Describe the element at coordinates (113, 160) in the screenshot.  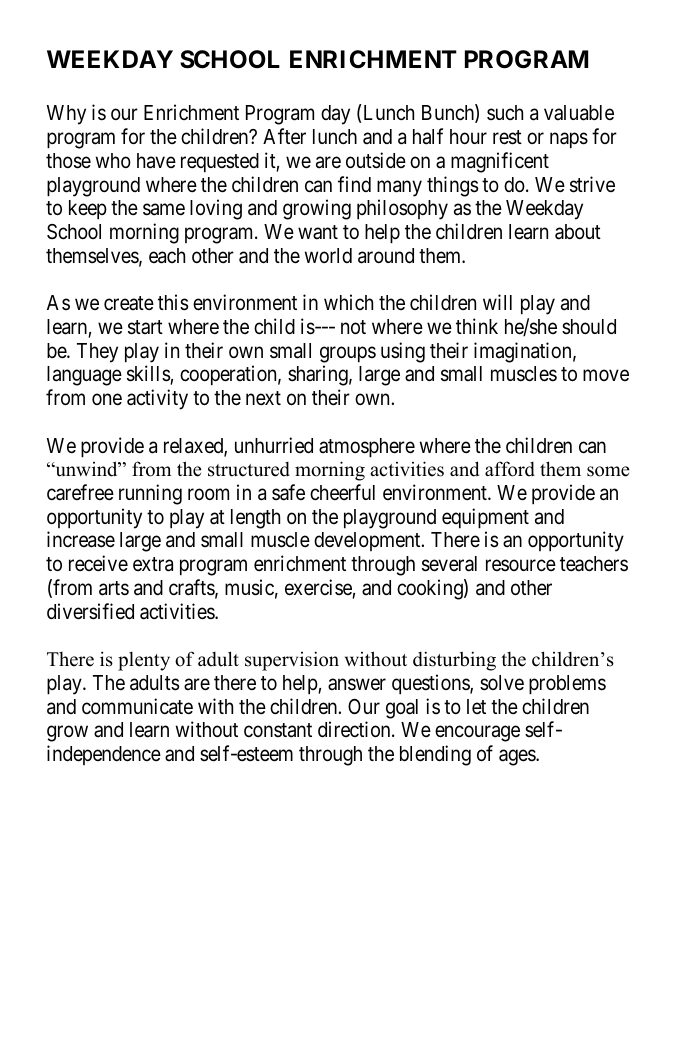
I see `who` at that location.
